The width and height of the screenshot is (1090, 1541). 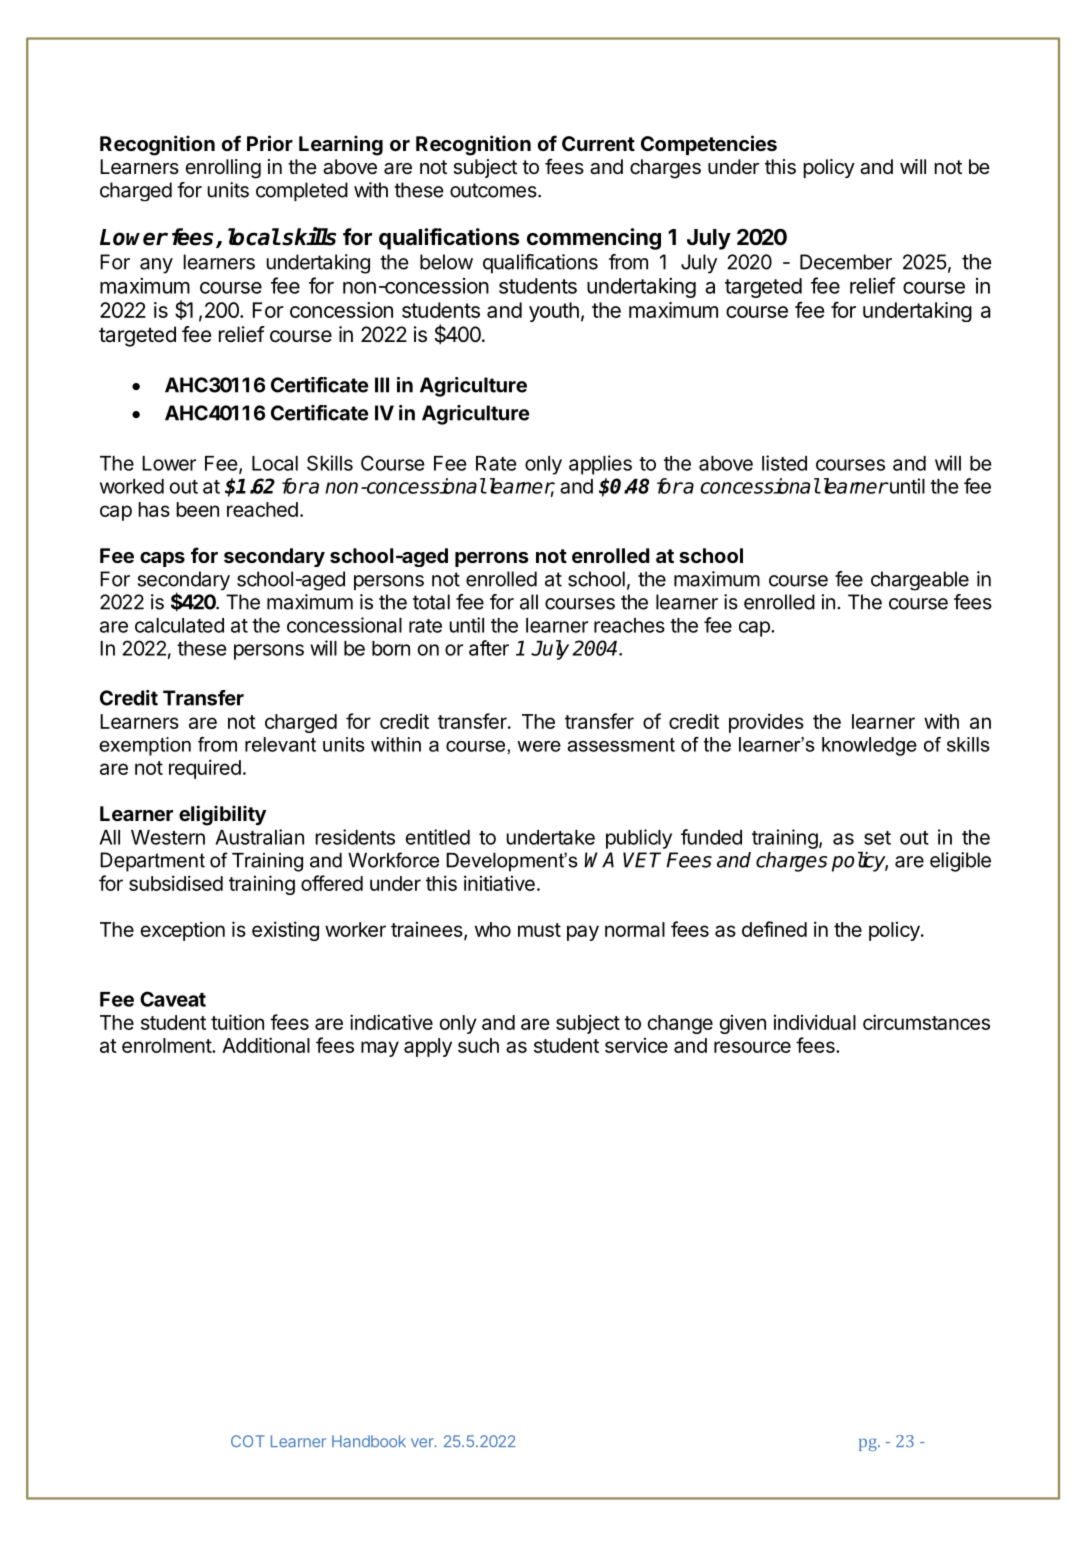 I want to click on applies, so click(x=600, y=465).
